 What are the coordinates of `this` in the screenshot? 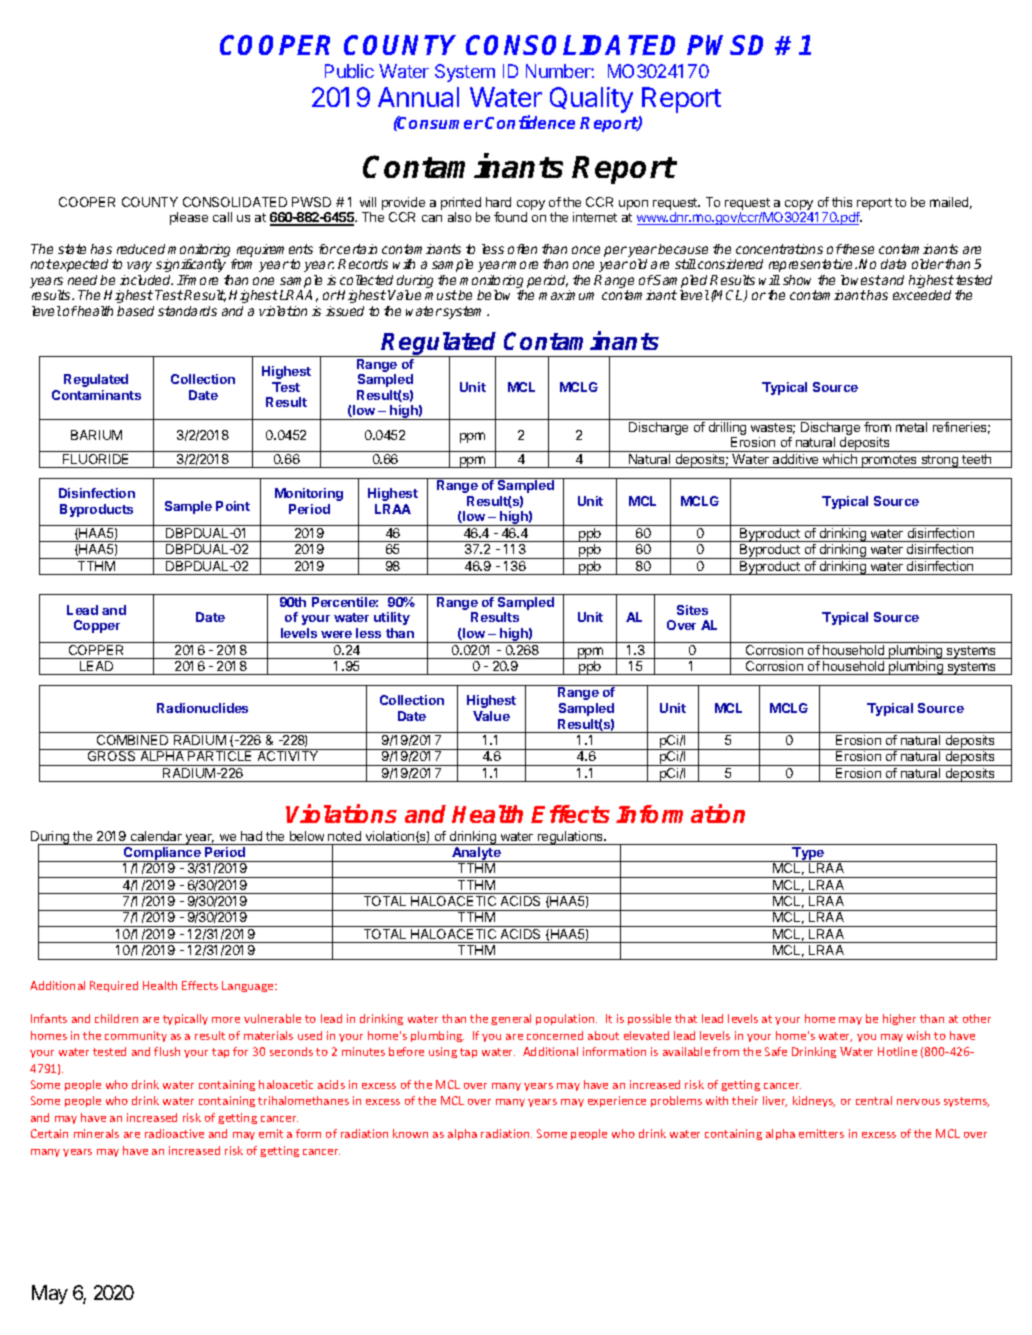 It's located at (842, 202).
